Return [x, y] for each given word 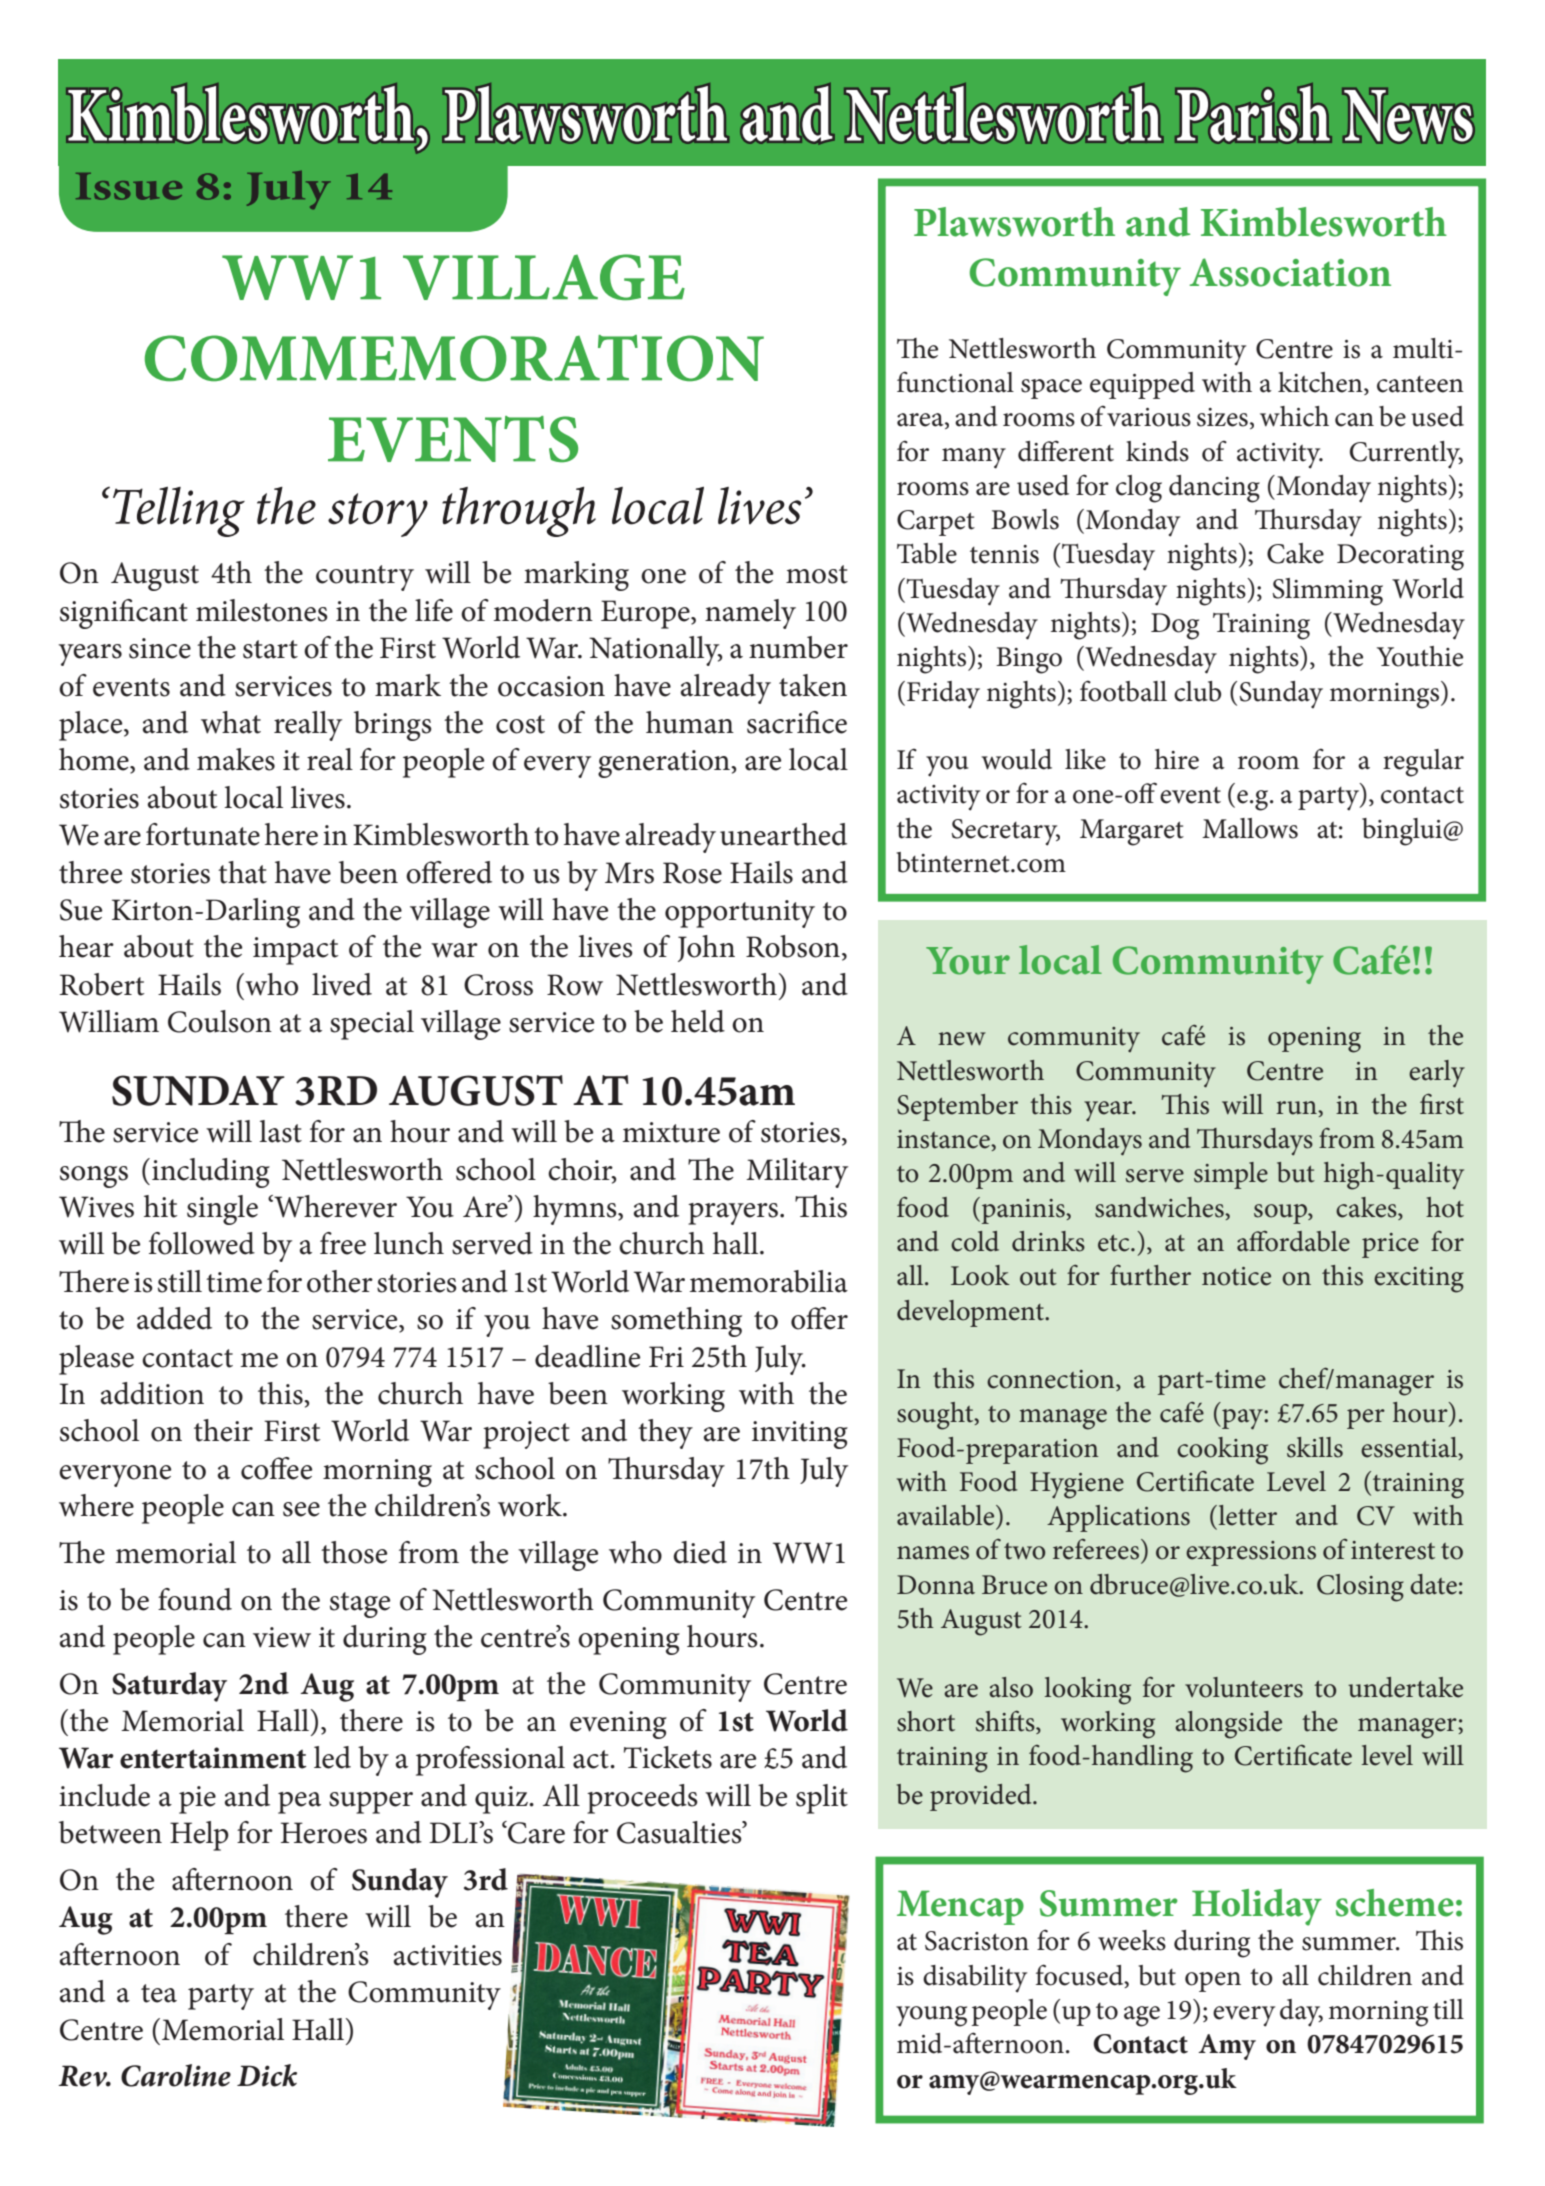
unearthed [783, 834]
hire [1177, 759]
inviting [800, 1435]
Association [1290, 272]
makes [236, 759]
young [931, 2016]
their [223, 1430]
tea [159, 1993]
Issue [129, 186]
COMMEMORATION [454, 358]
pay [1242, 1419]
